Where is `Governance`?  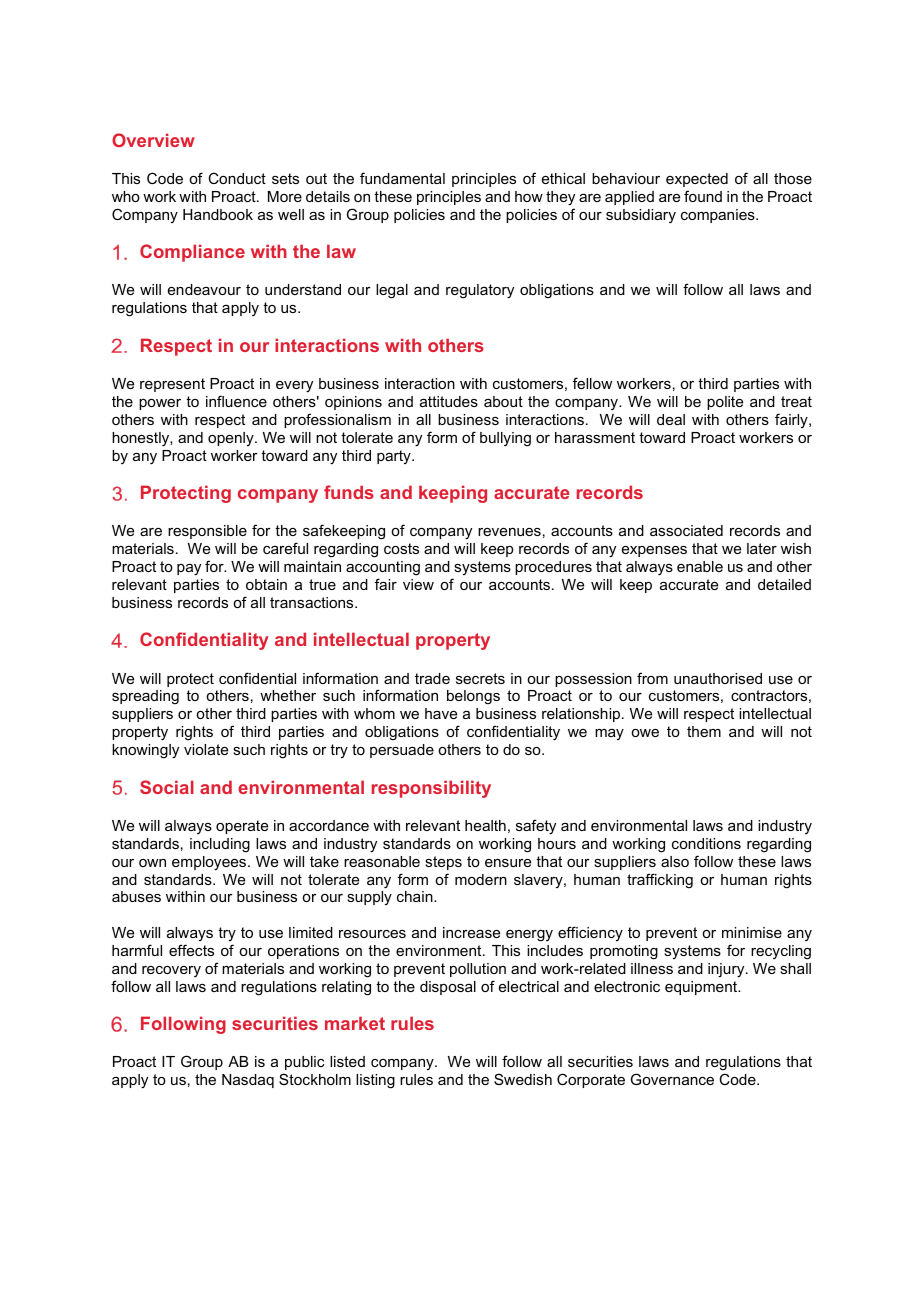 Governance is located at coordinates (672, 1079).
